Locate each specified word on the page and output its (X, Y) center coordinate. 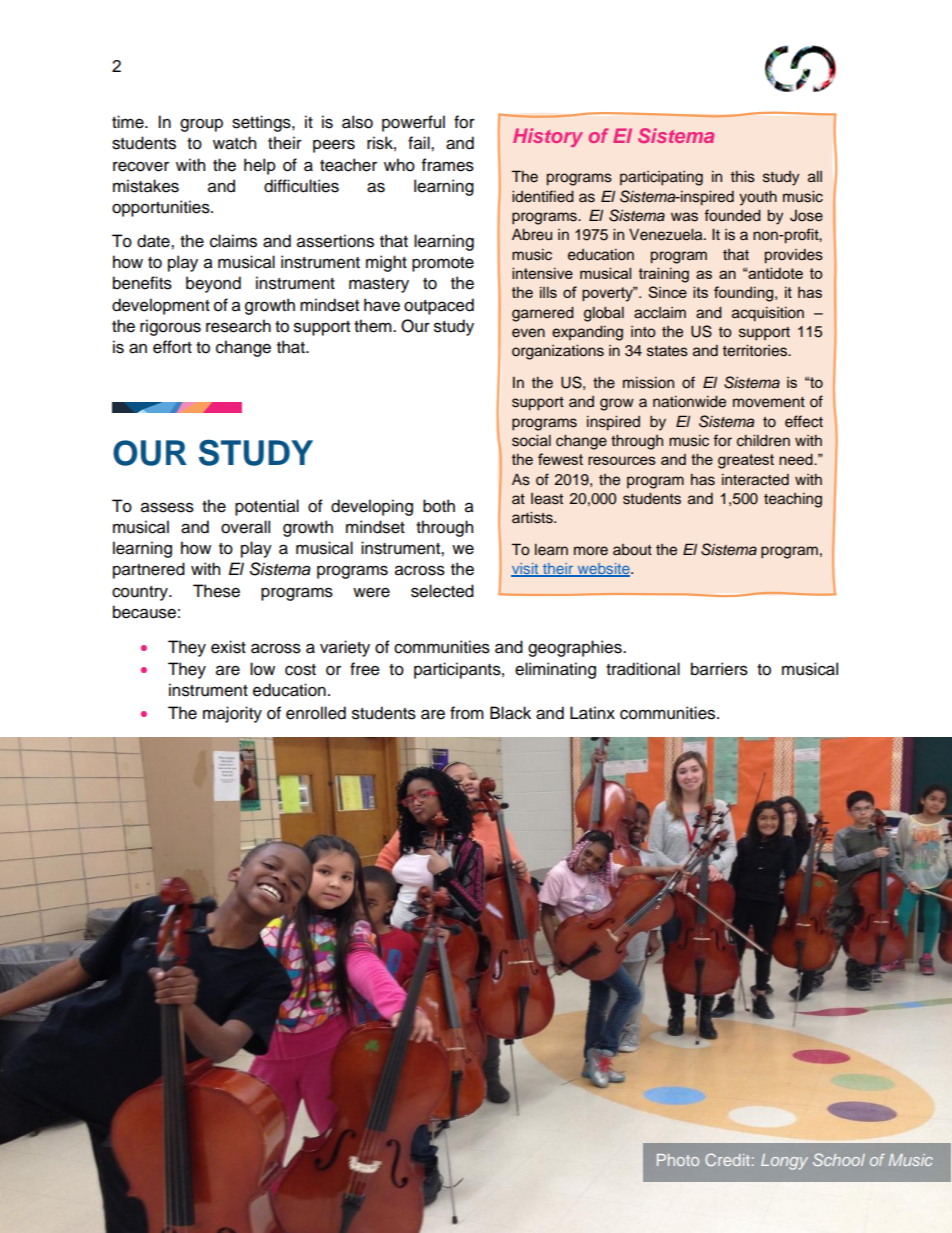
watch (234, 143)
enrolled (316, 713)
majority (232, 714)
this (743, 177)
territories (756, 351)
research (238, 326)
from (467, 713)
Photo (678, 1160)
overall (245, 527)
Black (510, 713)
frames (448, 165)
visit (526, 570)
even (528, 333)
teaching (793, 500)
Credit (727, 1159)
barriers (719, 669)
